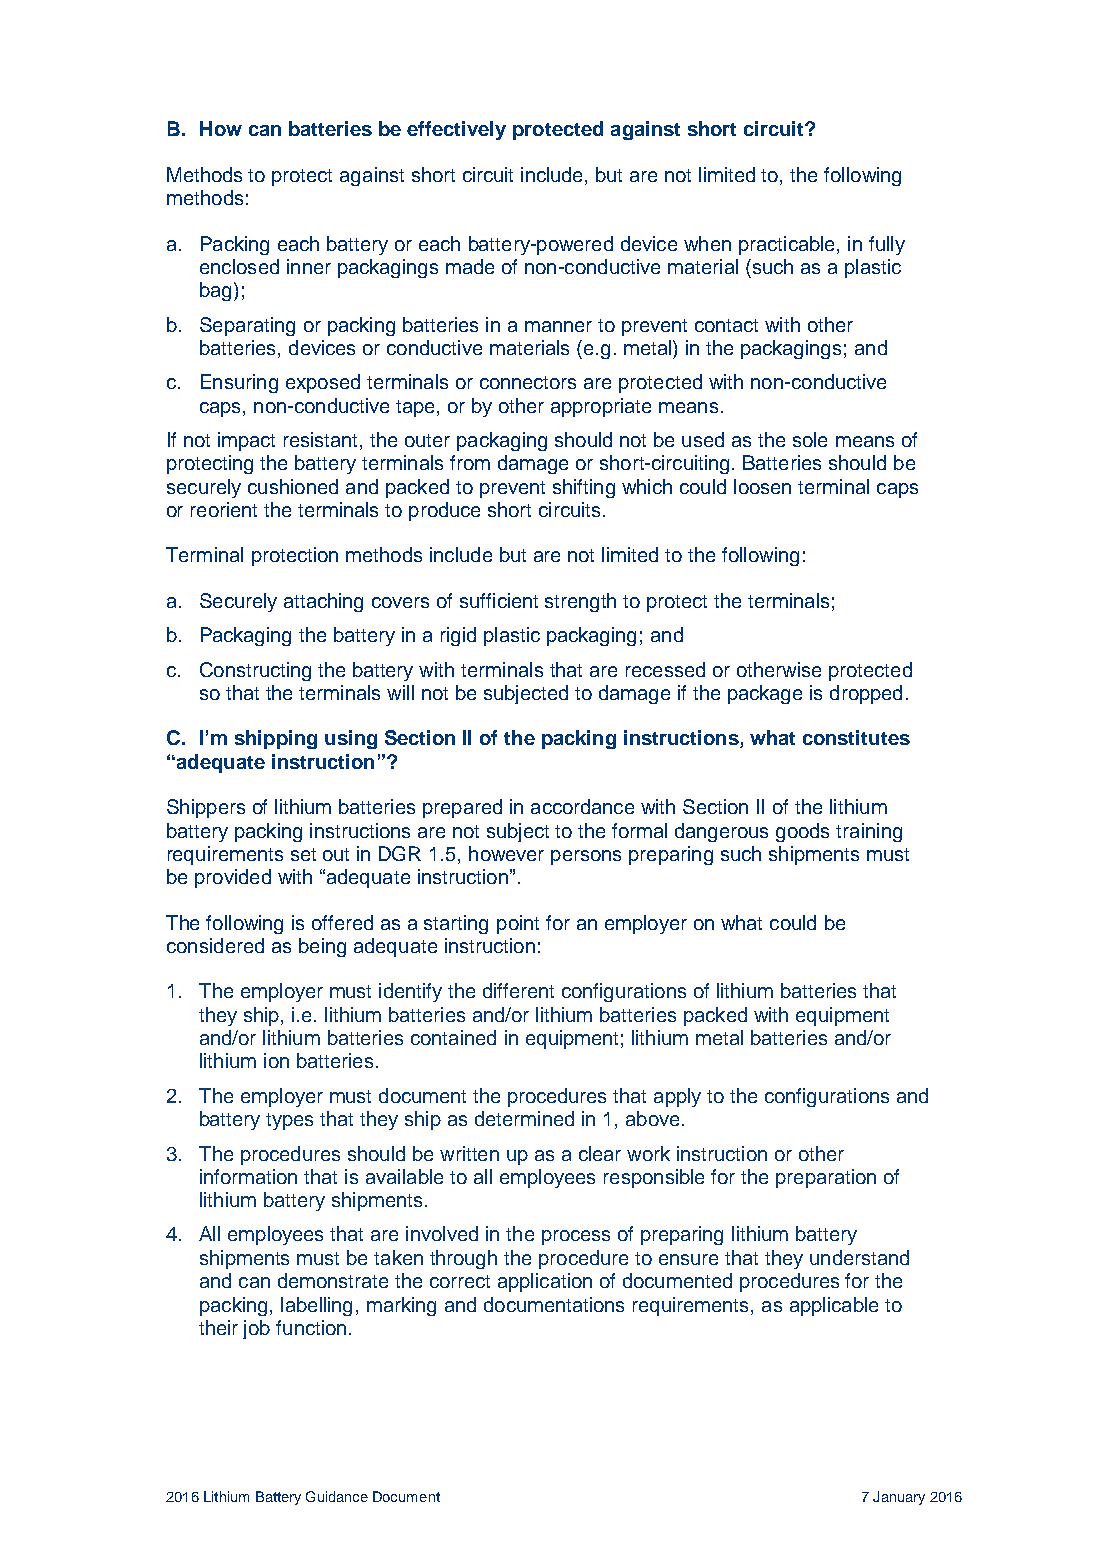 Image resolution: width=1098 pixels, height=1552 pixels. Describe the element at coordinates (323, 602) in the image. I see `attaching` at that location.
